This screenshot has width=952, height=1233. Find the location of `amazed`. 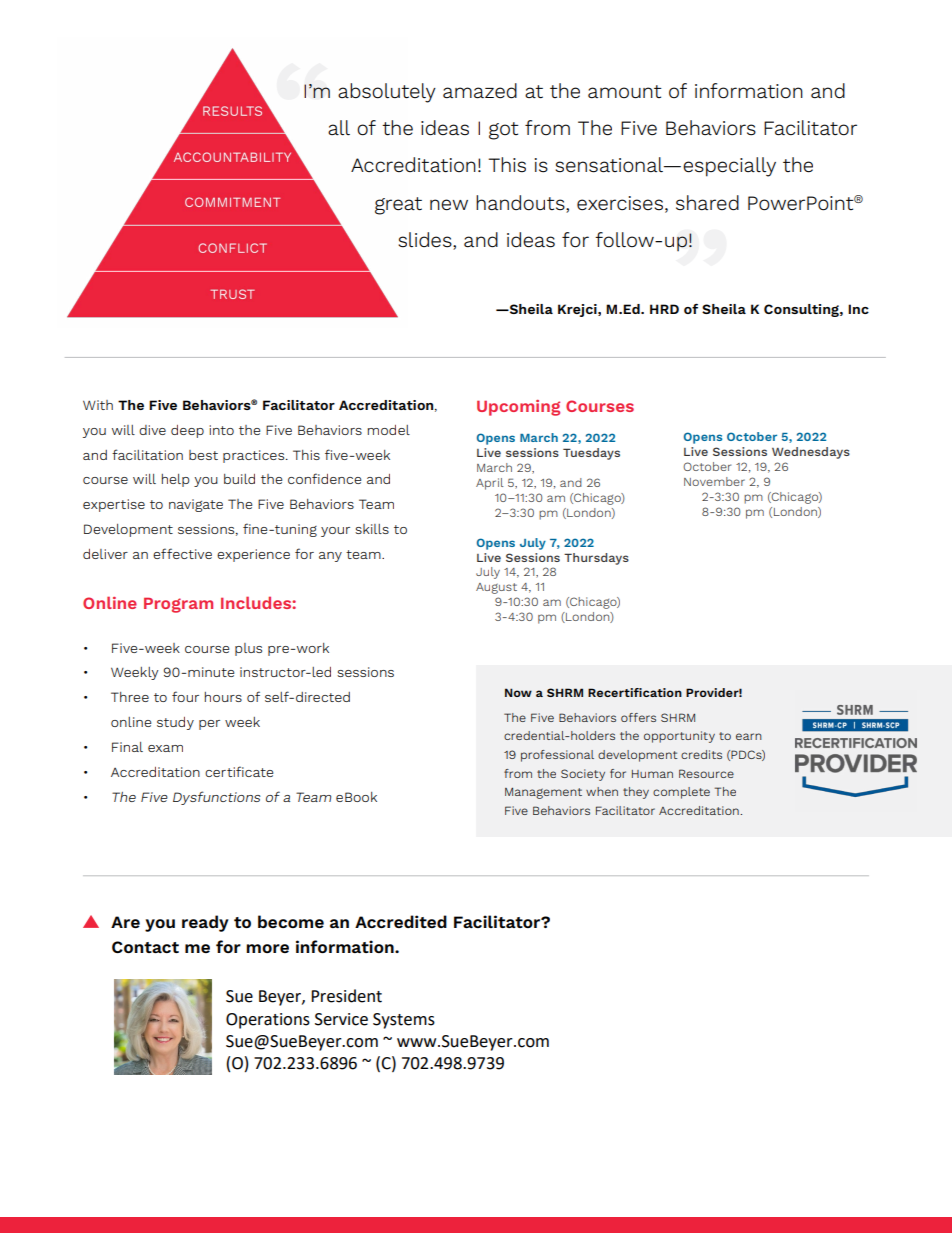

amazed is located at coordinates (480, 91).
